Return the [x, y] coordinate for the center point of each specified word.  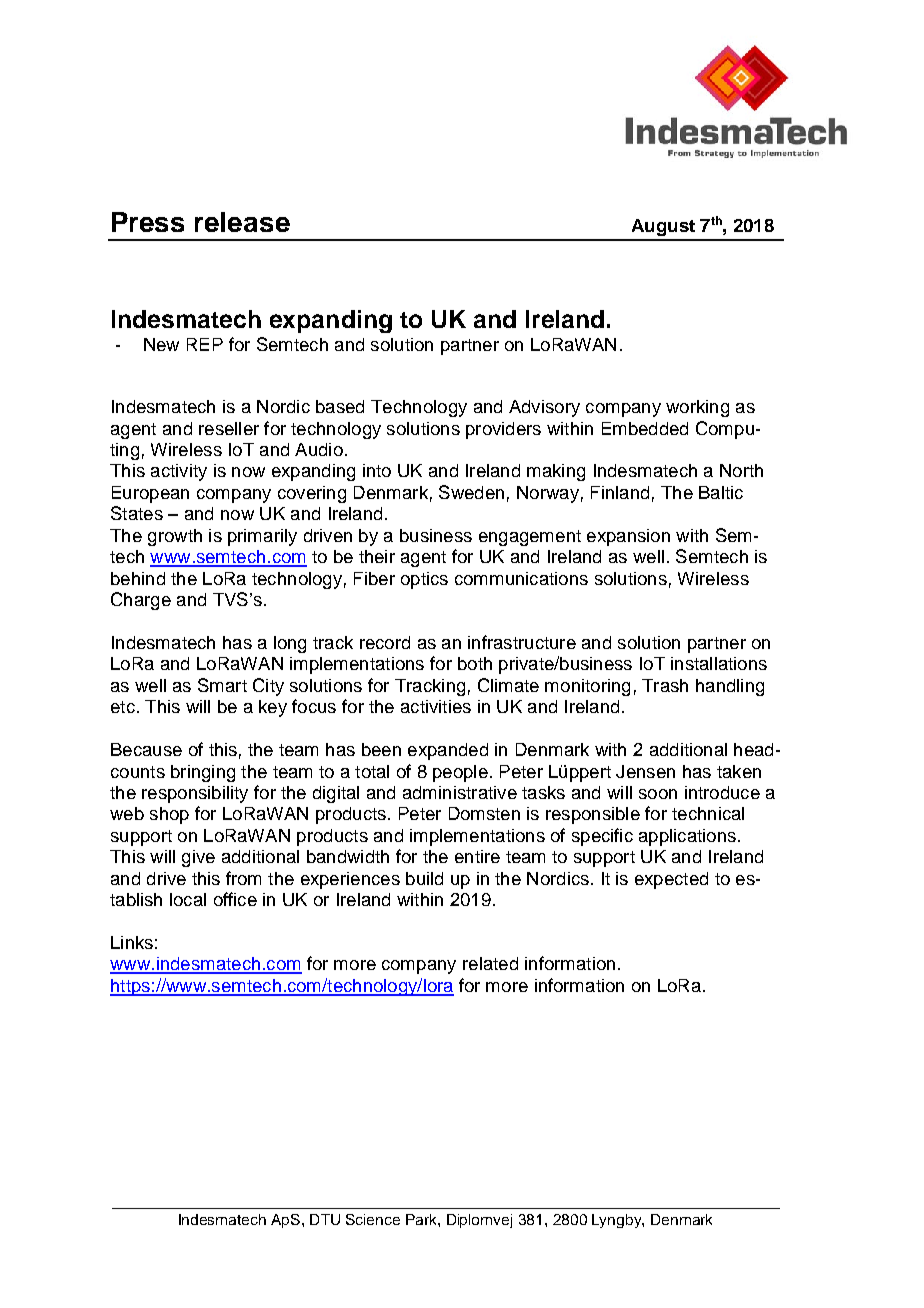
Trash [665, 685]
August [663, 227]
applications [687, 837]
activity [179, 472]
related [490, 963]
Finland [620, 492]
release [242, 222]
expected [671, 880]
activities [436, 706]
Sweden [471, 492]
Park [422, 1219]
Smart [222, 685]
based [340, 406]
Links [132, 942]
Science [373, 1219]
